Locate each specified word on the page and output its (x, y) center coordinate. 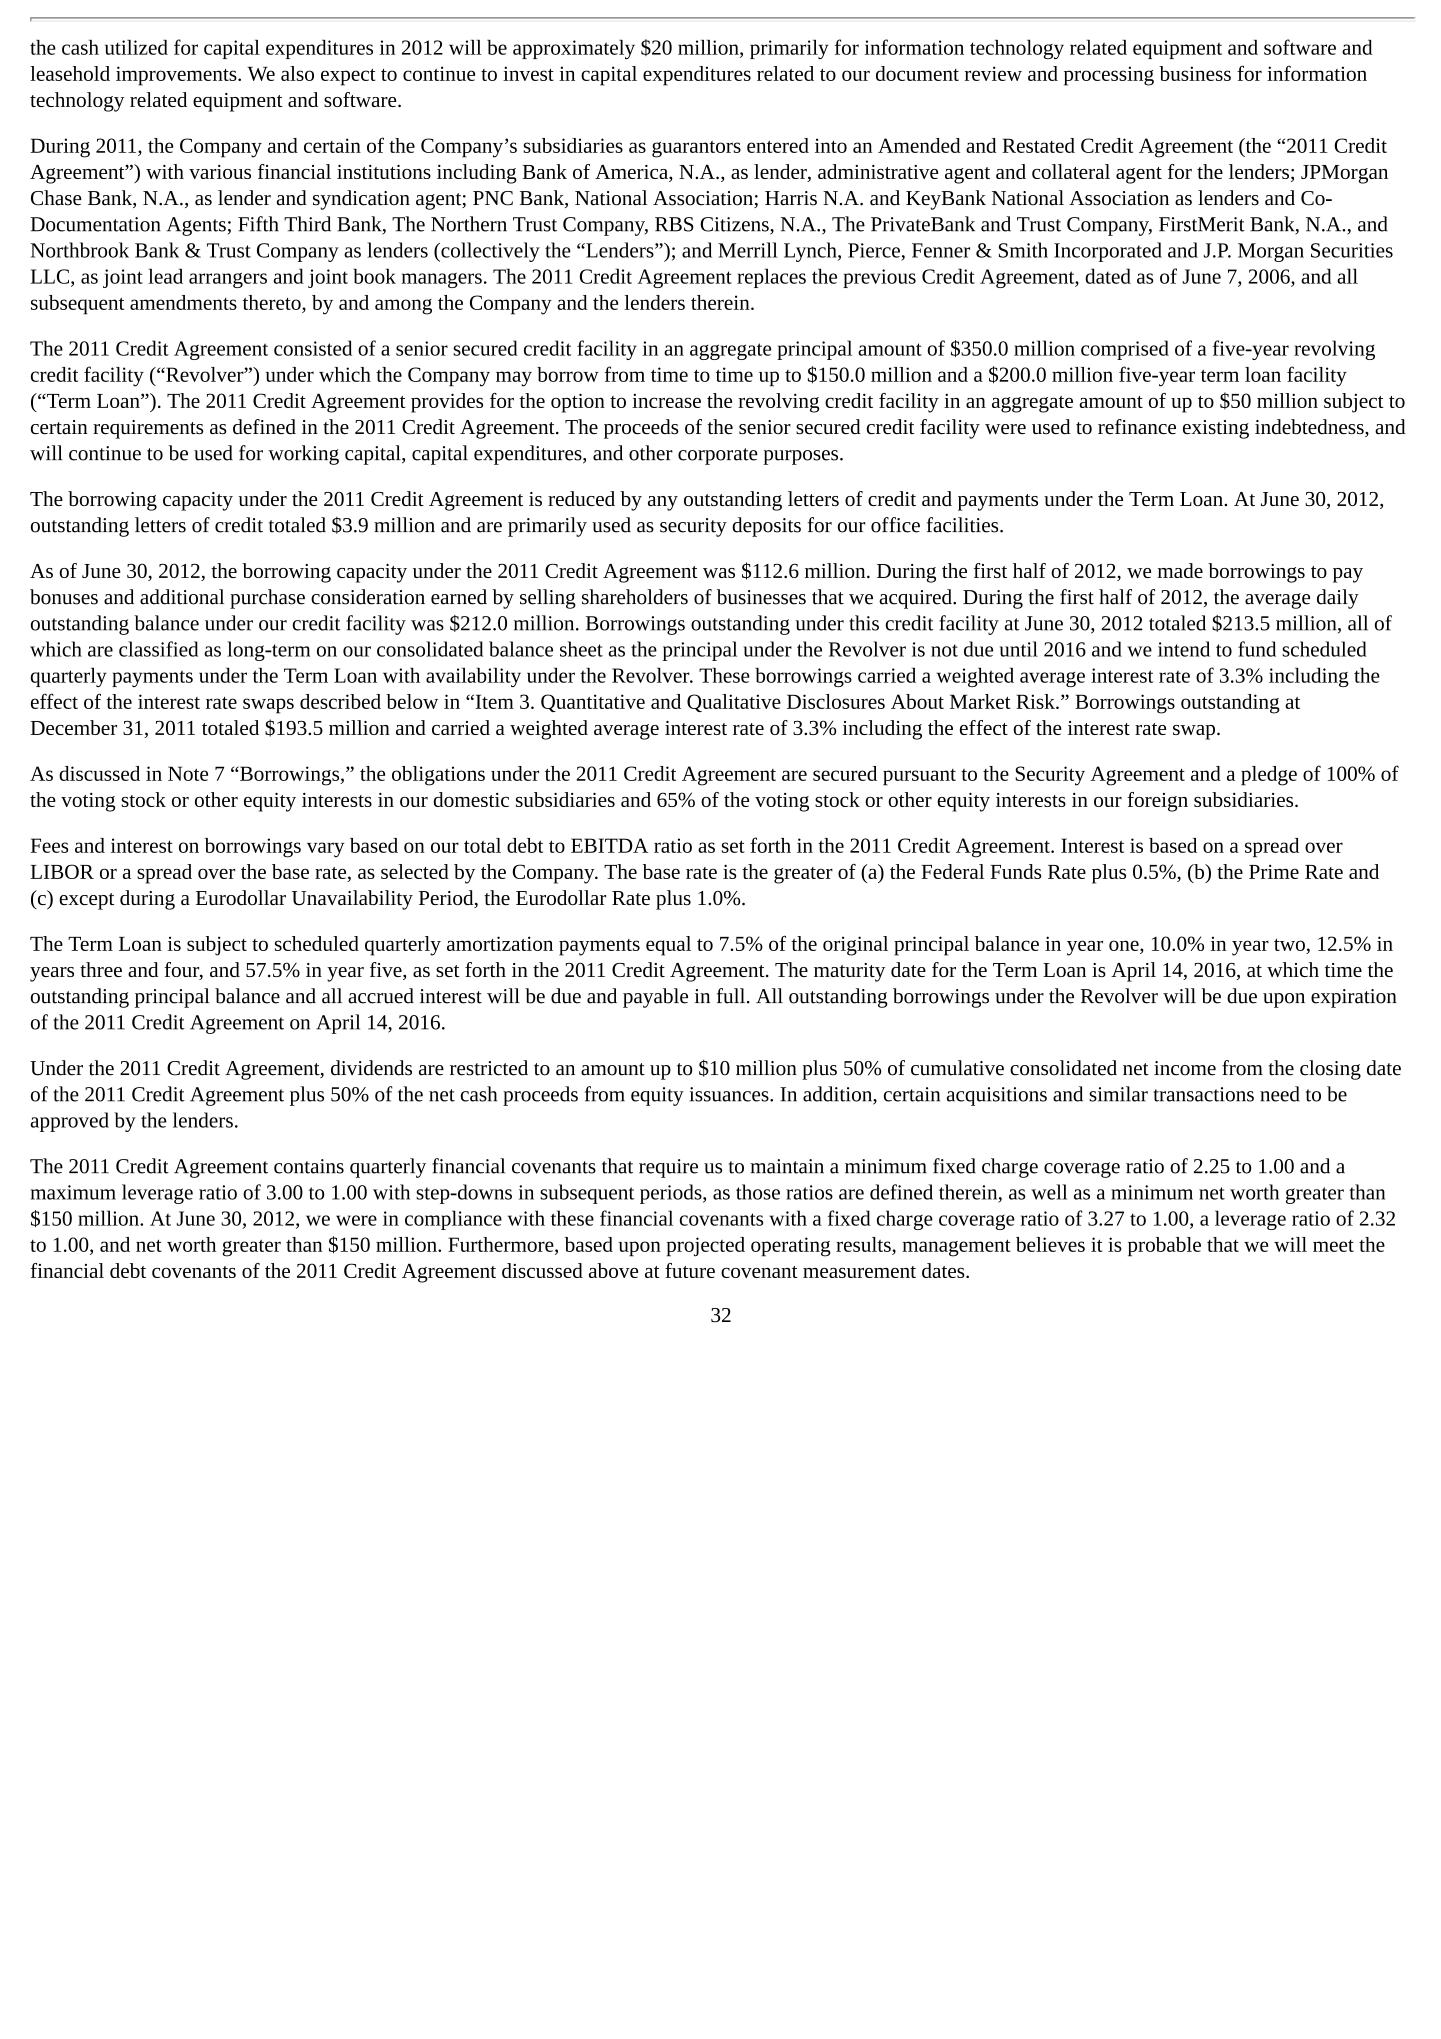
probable (1164, 1247)
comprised (1125, 350)
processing (1109, 76)
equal (668, 946)
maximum (73, 1192)
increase (666, 401)
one (1125, 945)
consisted (313, 348)
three (101, 969)
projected (706, 1247)
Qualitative (734, 703)
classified (158, 649)
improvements (177, 76)
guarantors (696, 149)
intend (1184, 649)
